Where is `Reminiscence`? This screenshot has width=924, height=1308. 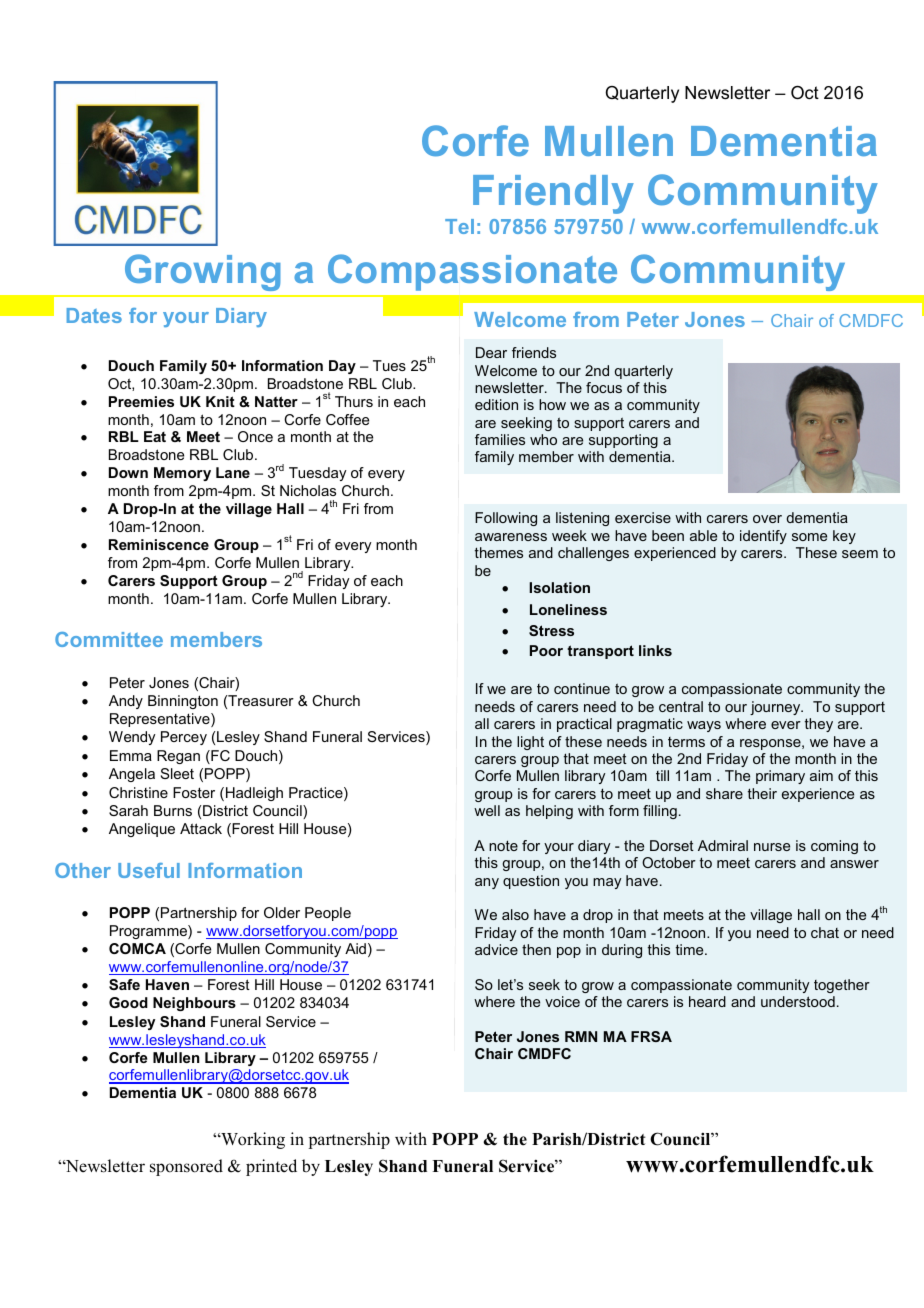
Reminiscence is located at coordinates (159, 544).
